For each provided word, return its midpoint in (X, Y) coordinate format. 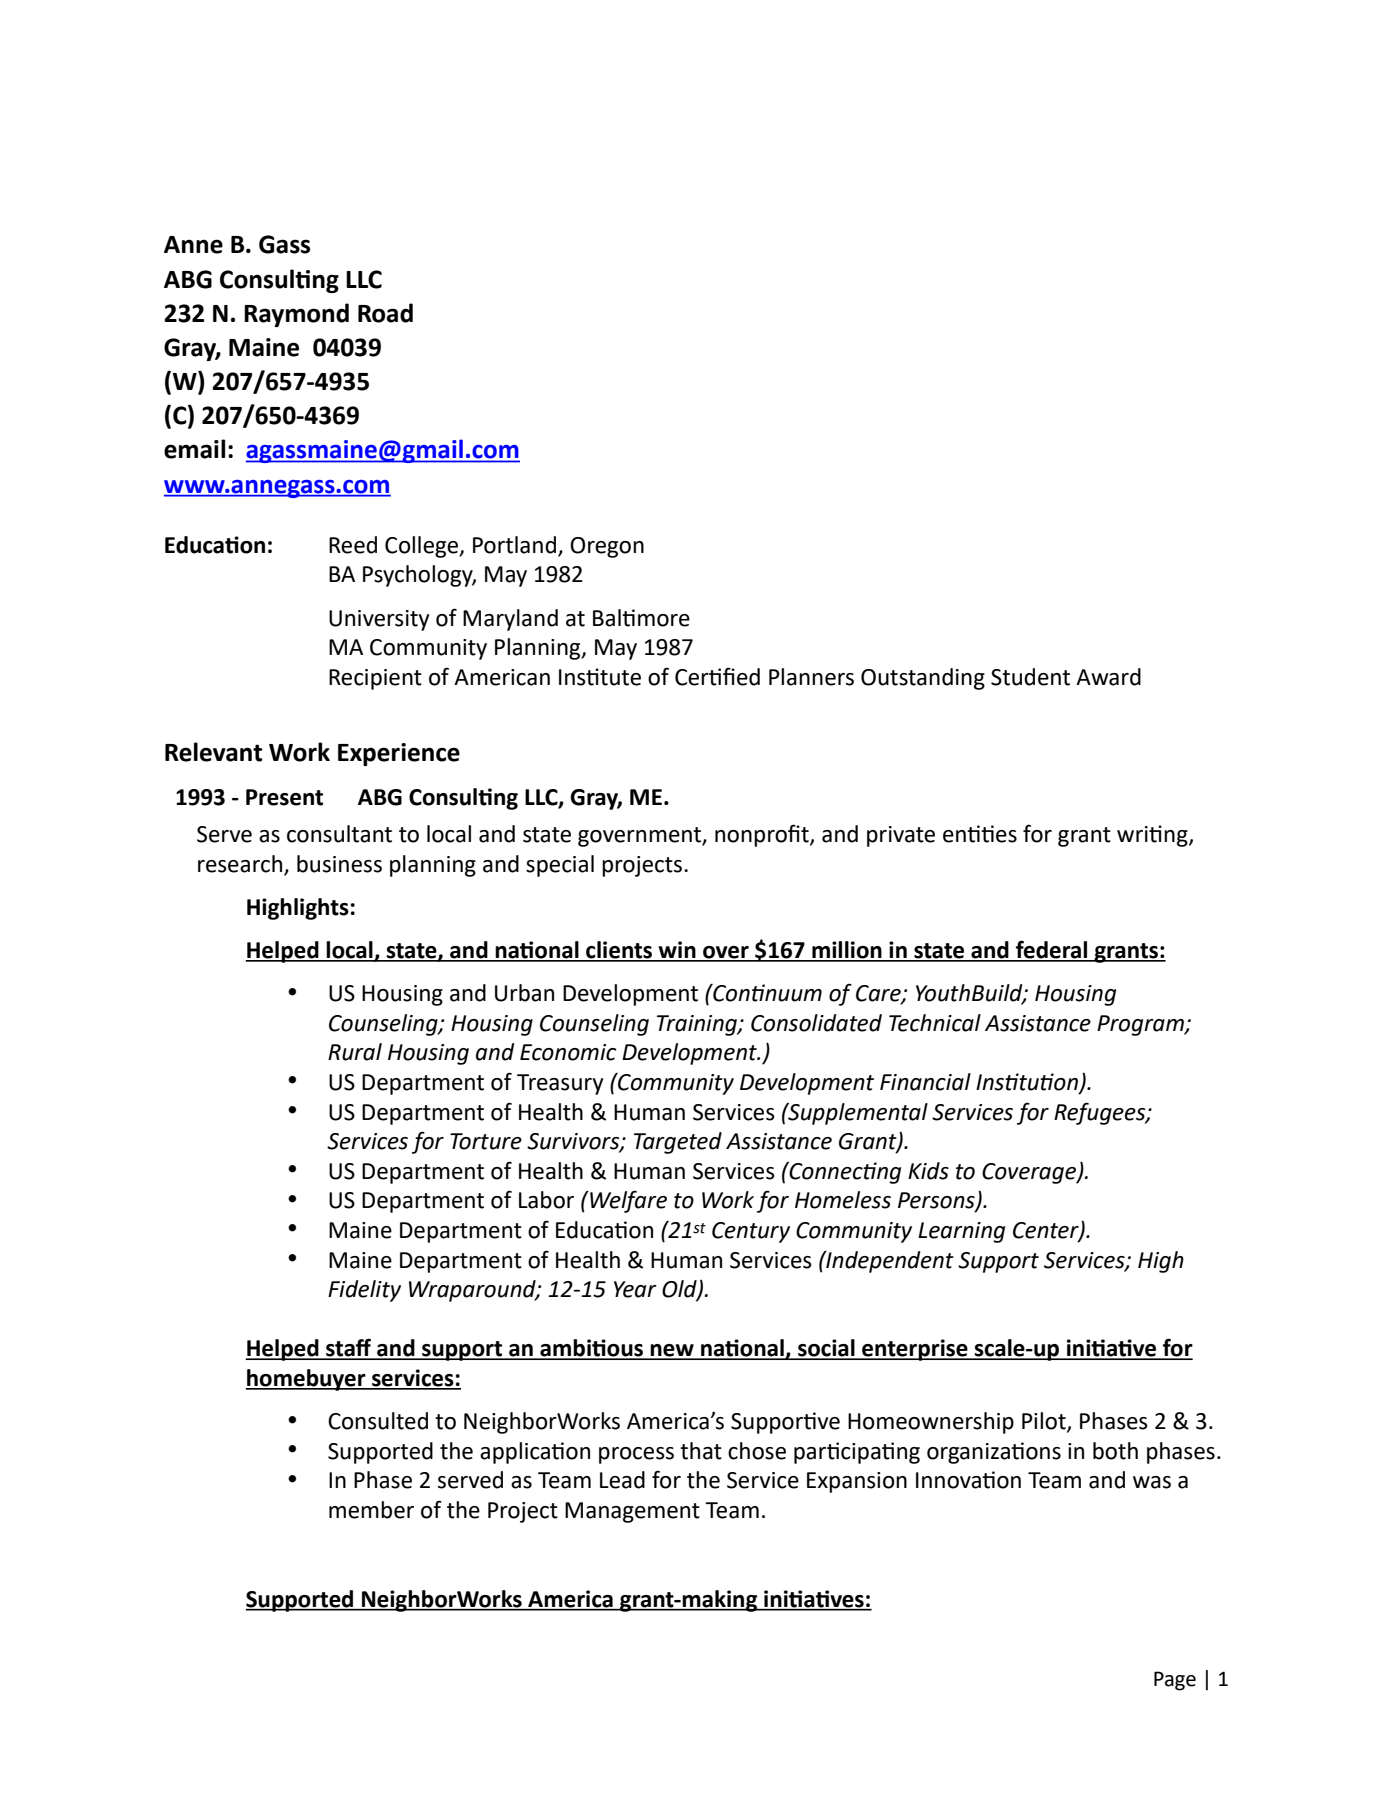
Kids (928, 1171)
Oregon (607, 547)
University (379, 620)
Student (1030, 677)
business (339, 864)
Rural (355, 1052)
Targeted (678, 1143)
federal (1052, 950)
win (677, 951)
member (371, 1510)
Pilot (1045, 1422)
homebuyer (307, 1380)
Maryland (510, 620)
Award (1108, 677)
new (672, 1351)
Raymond (296, 315)
